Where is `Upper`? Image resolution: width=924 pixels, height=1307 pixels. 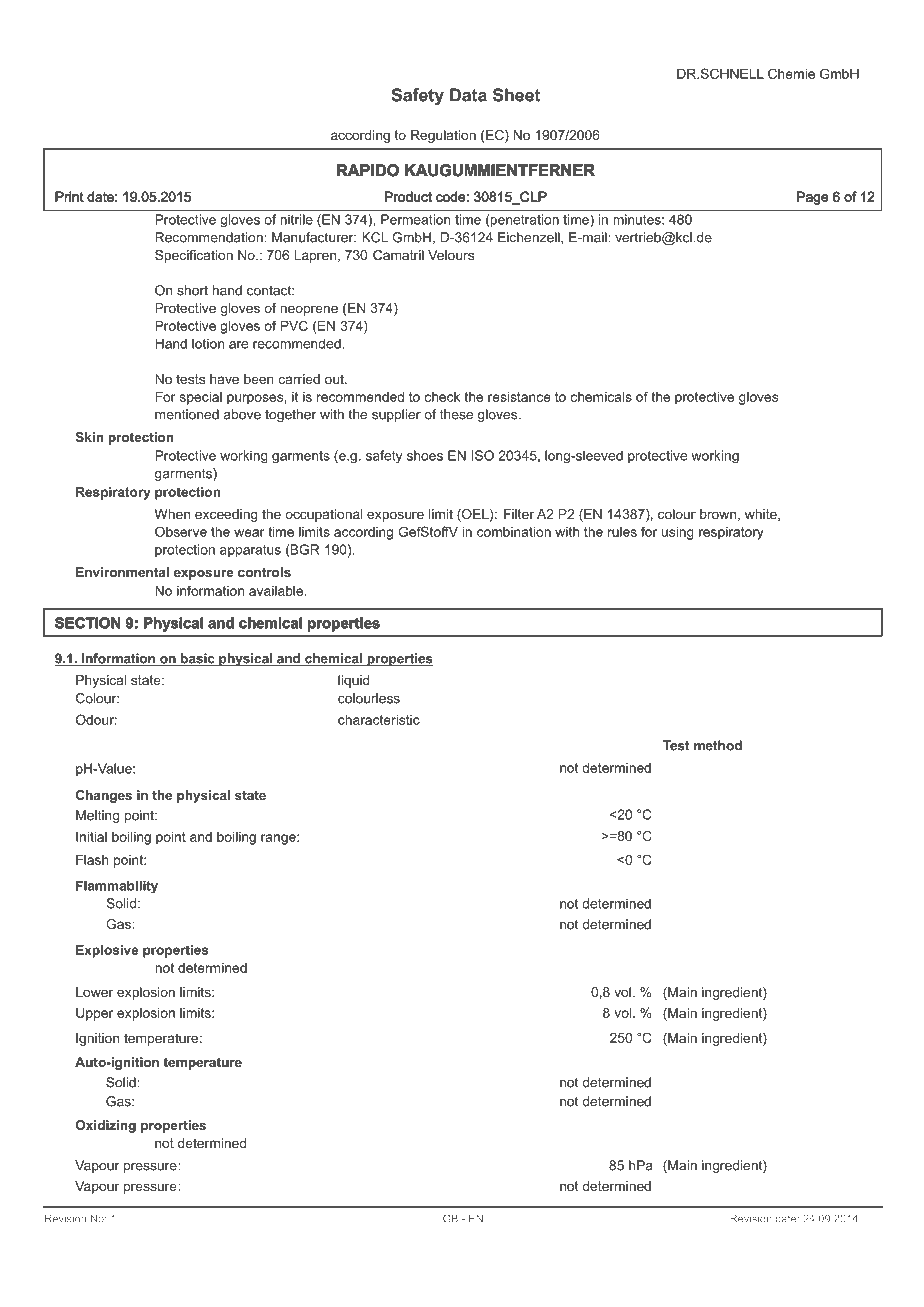 Upper is located at coordinates (94, 1014).
